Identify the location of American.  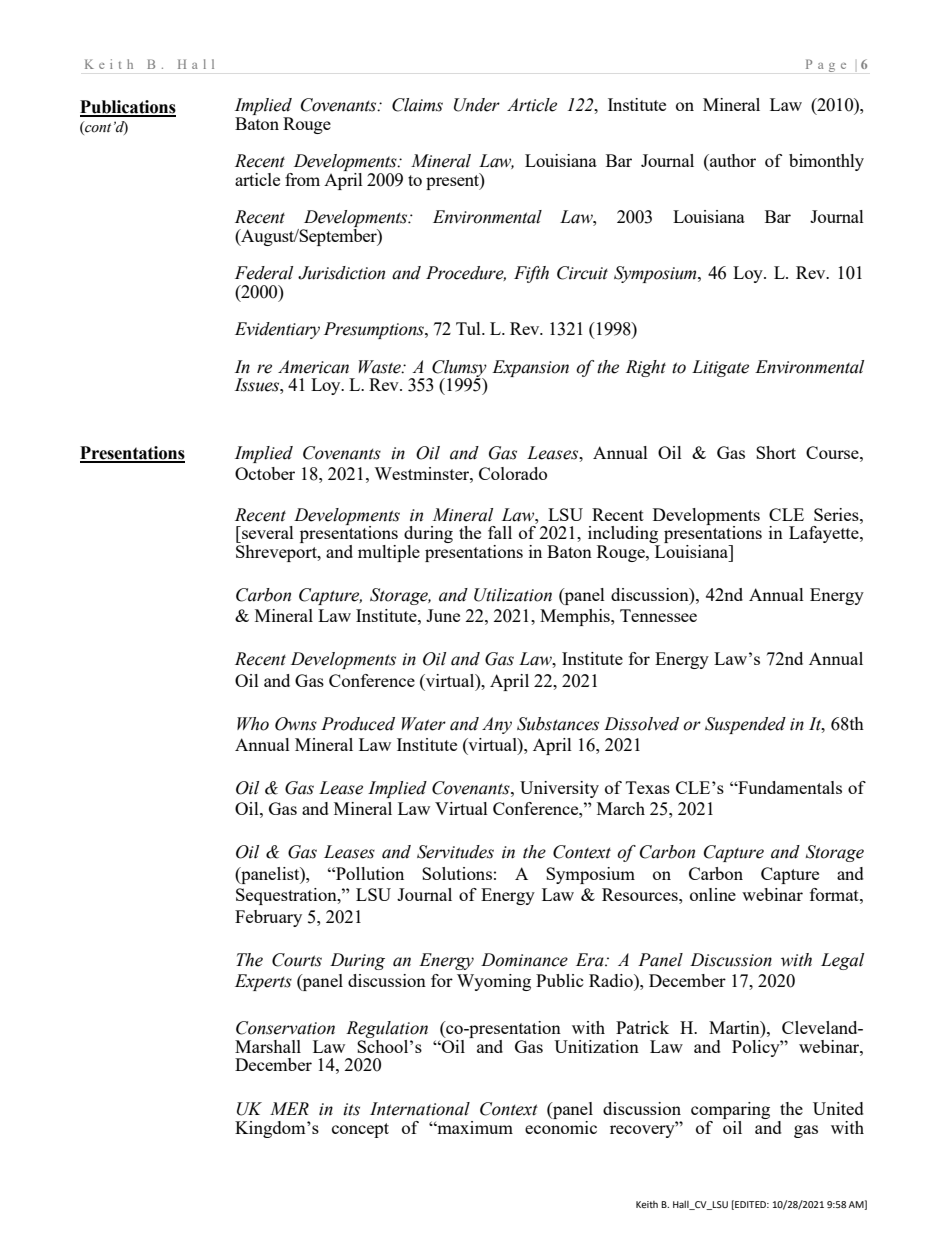
(313, 367).
